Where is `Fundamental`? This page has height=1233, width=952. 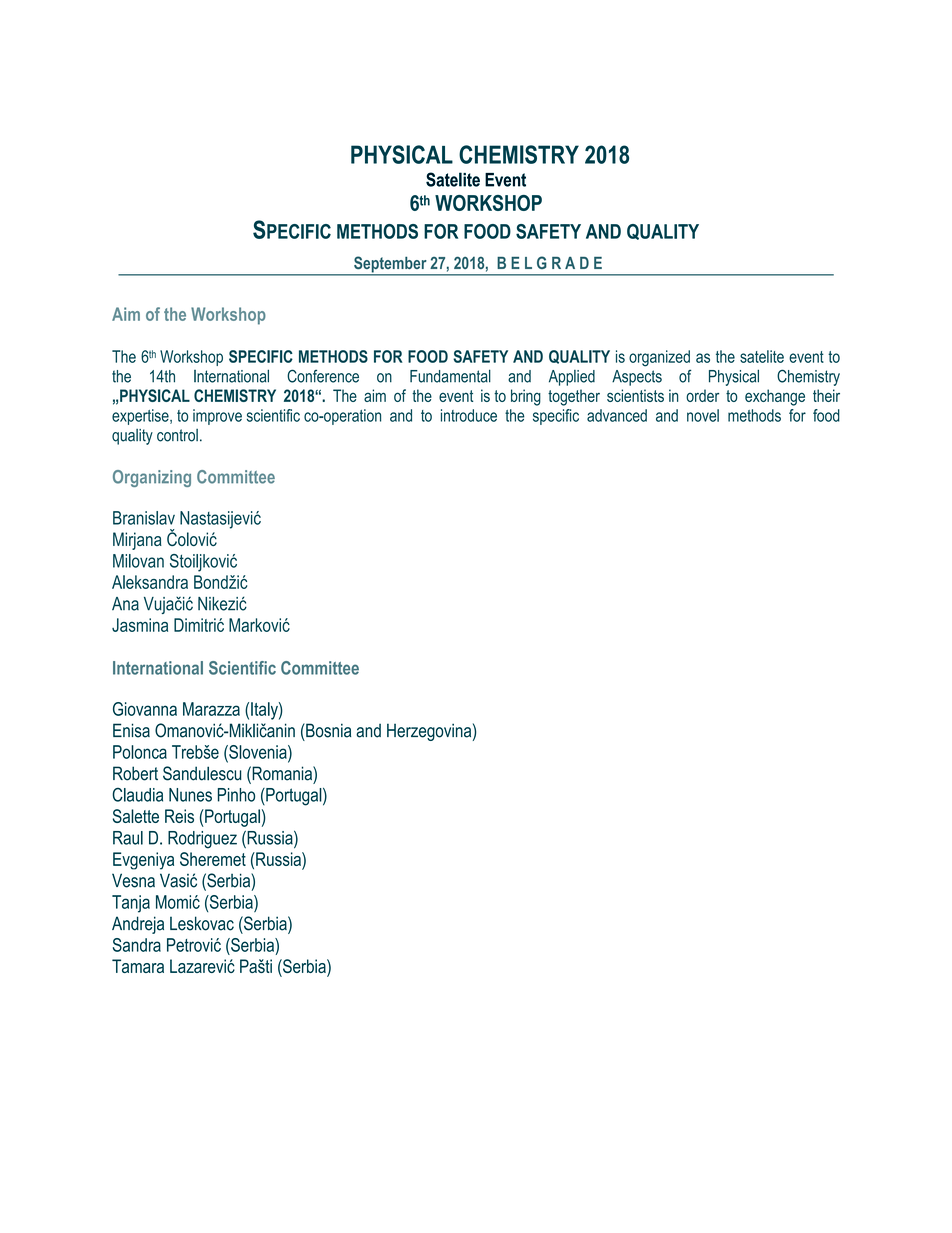
Fundamental is located at coordinates (450, 376).
